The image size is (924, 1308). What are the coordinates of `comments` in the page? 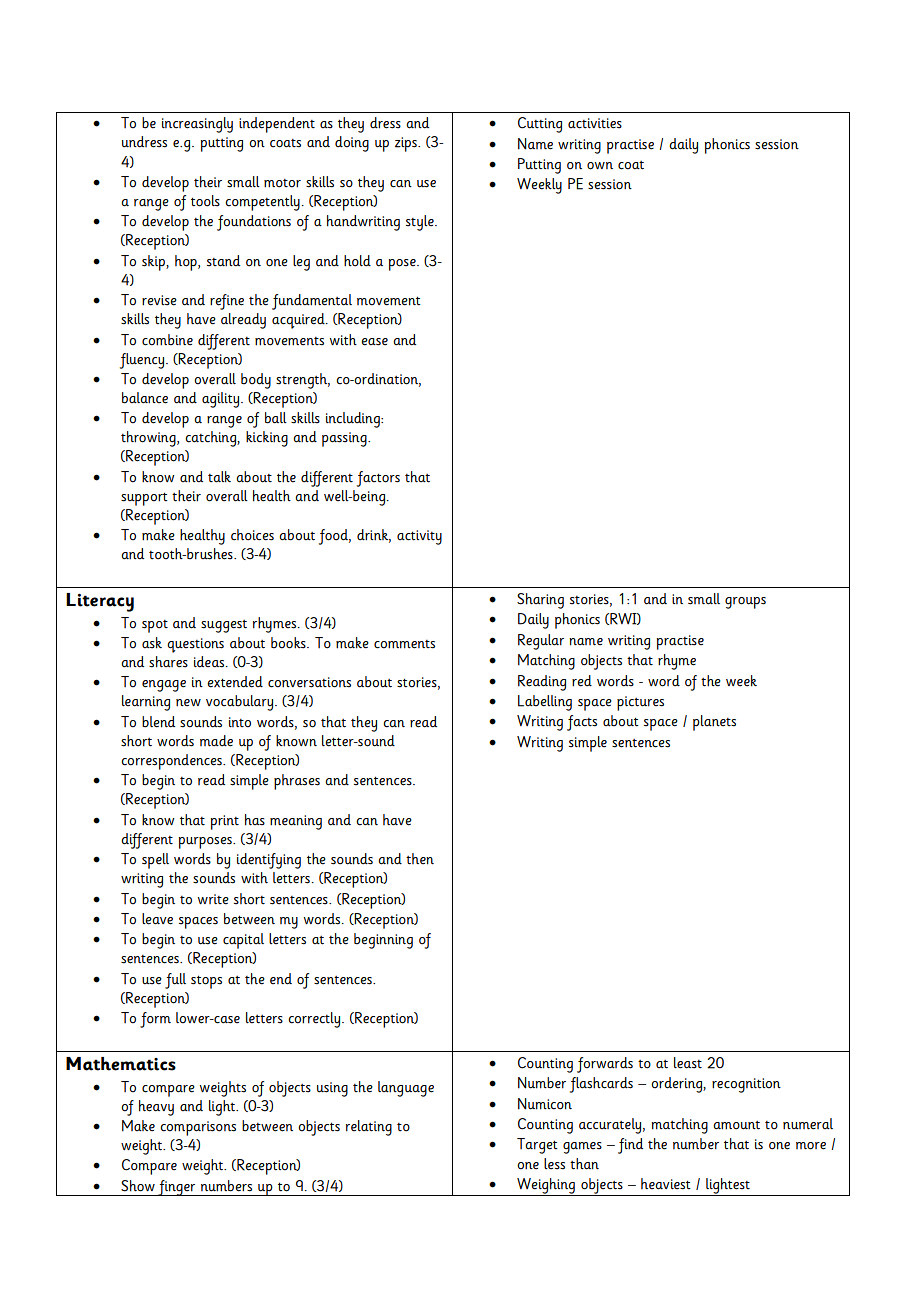 It's located at (404, 644).
